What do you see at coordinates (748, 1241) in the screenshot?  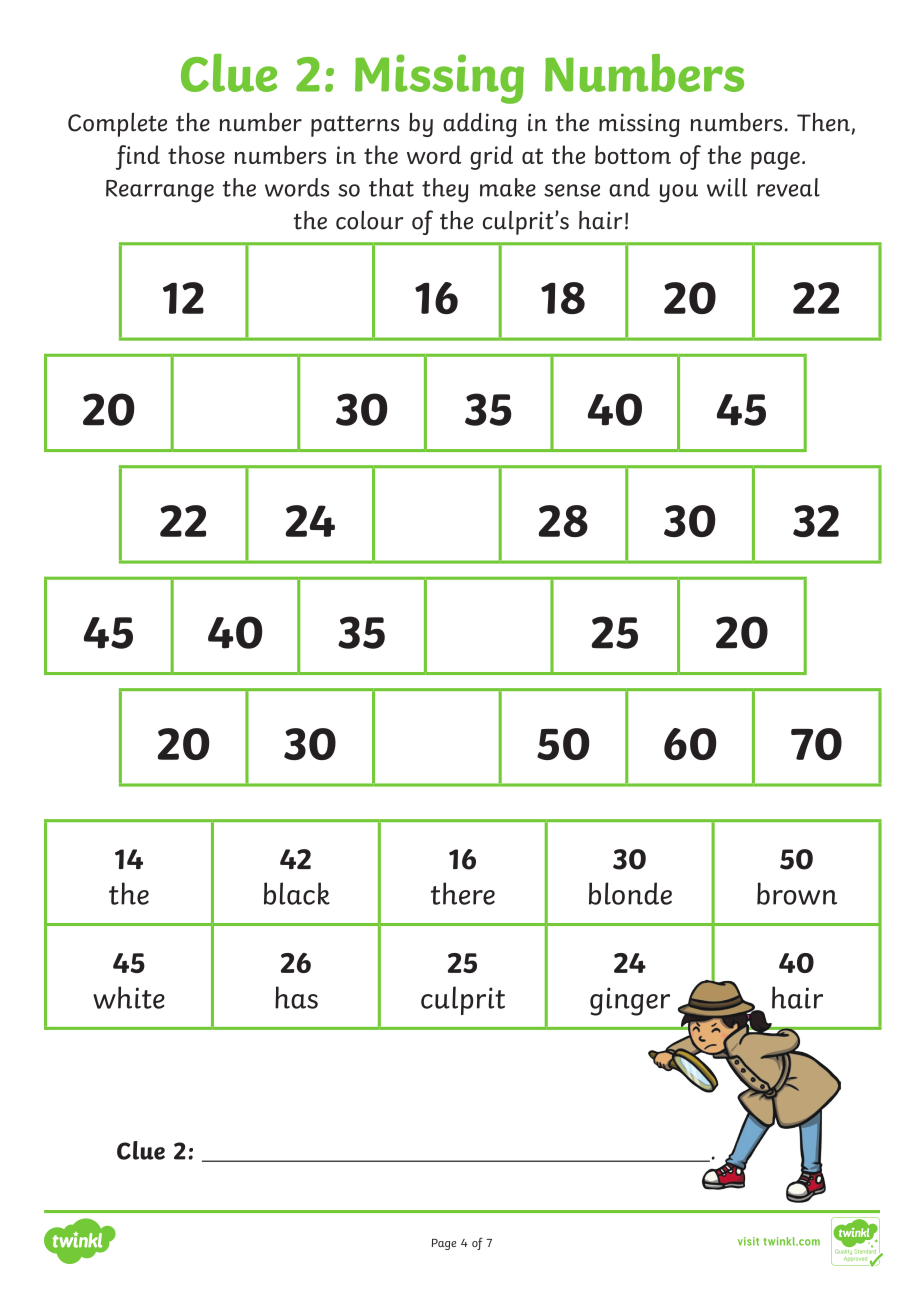 I see `visit` at bounding box center [748, 1241].
